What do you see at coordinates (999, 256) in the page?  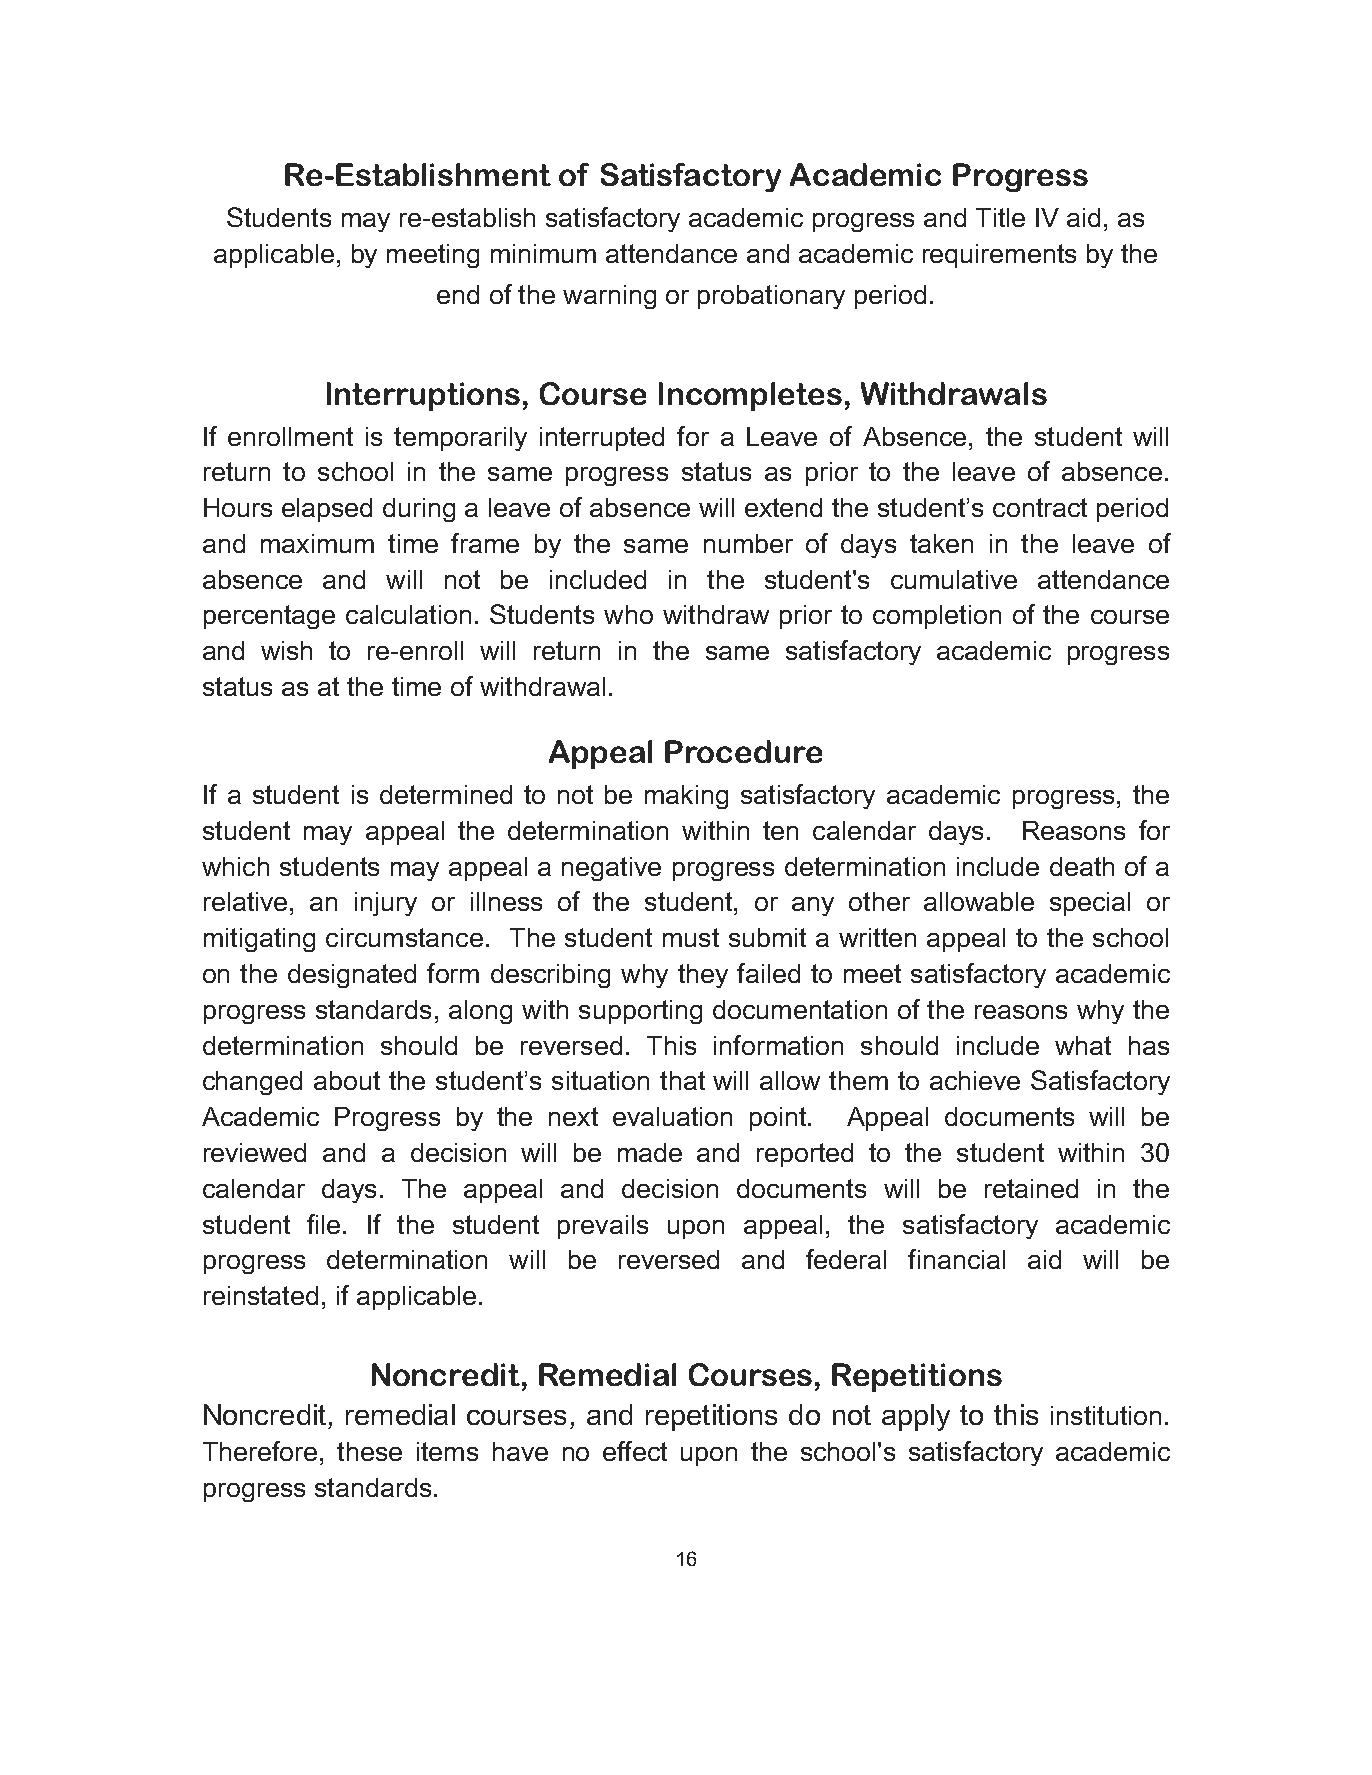 I see `requirements` at bounding box center [999, 256].
